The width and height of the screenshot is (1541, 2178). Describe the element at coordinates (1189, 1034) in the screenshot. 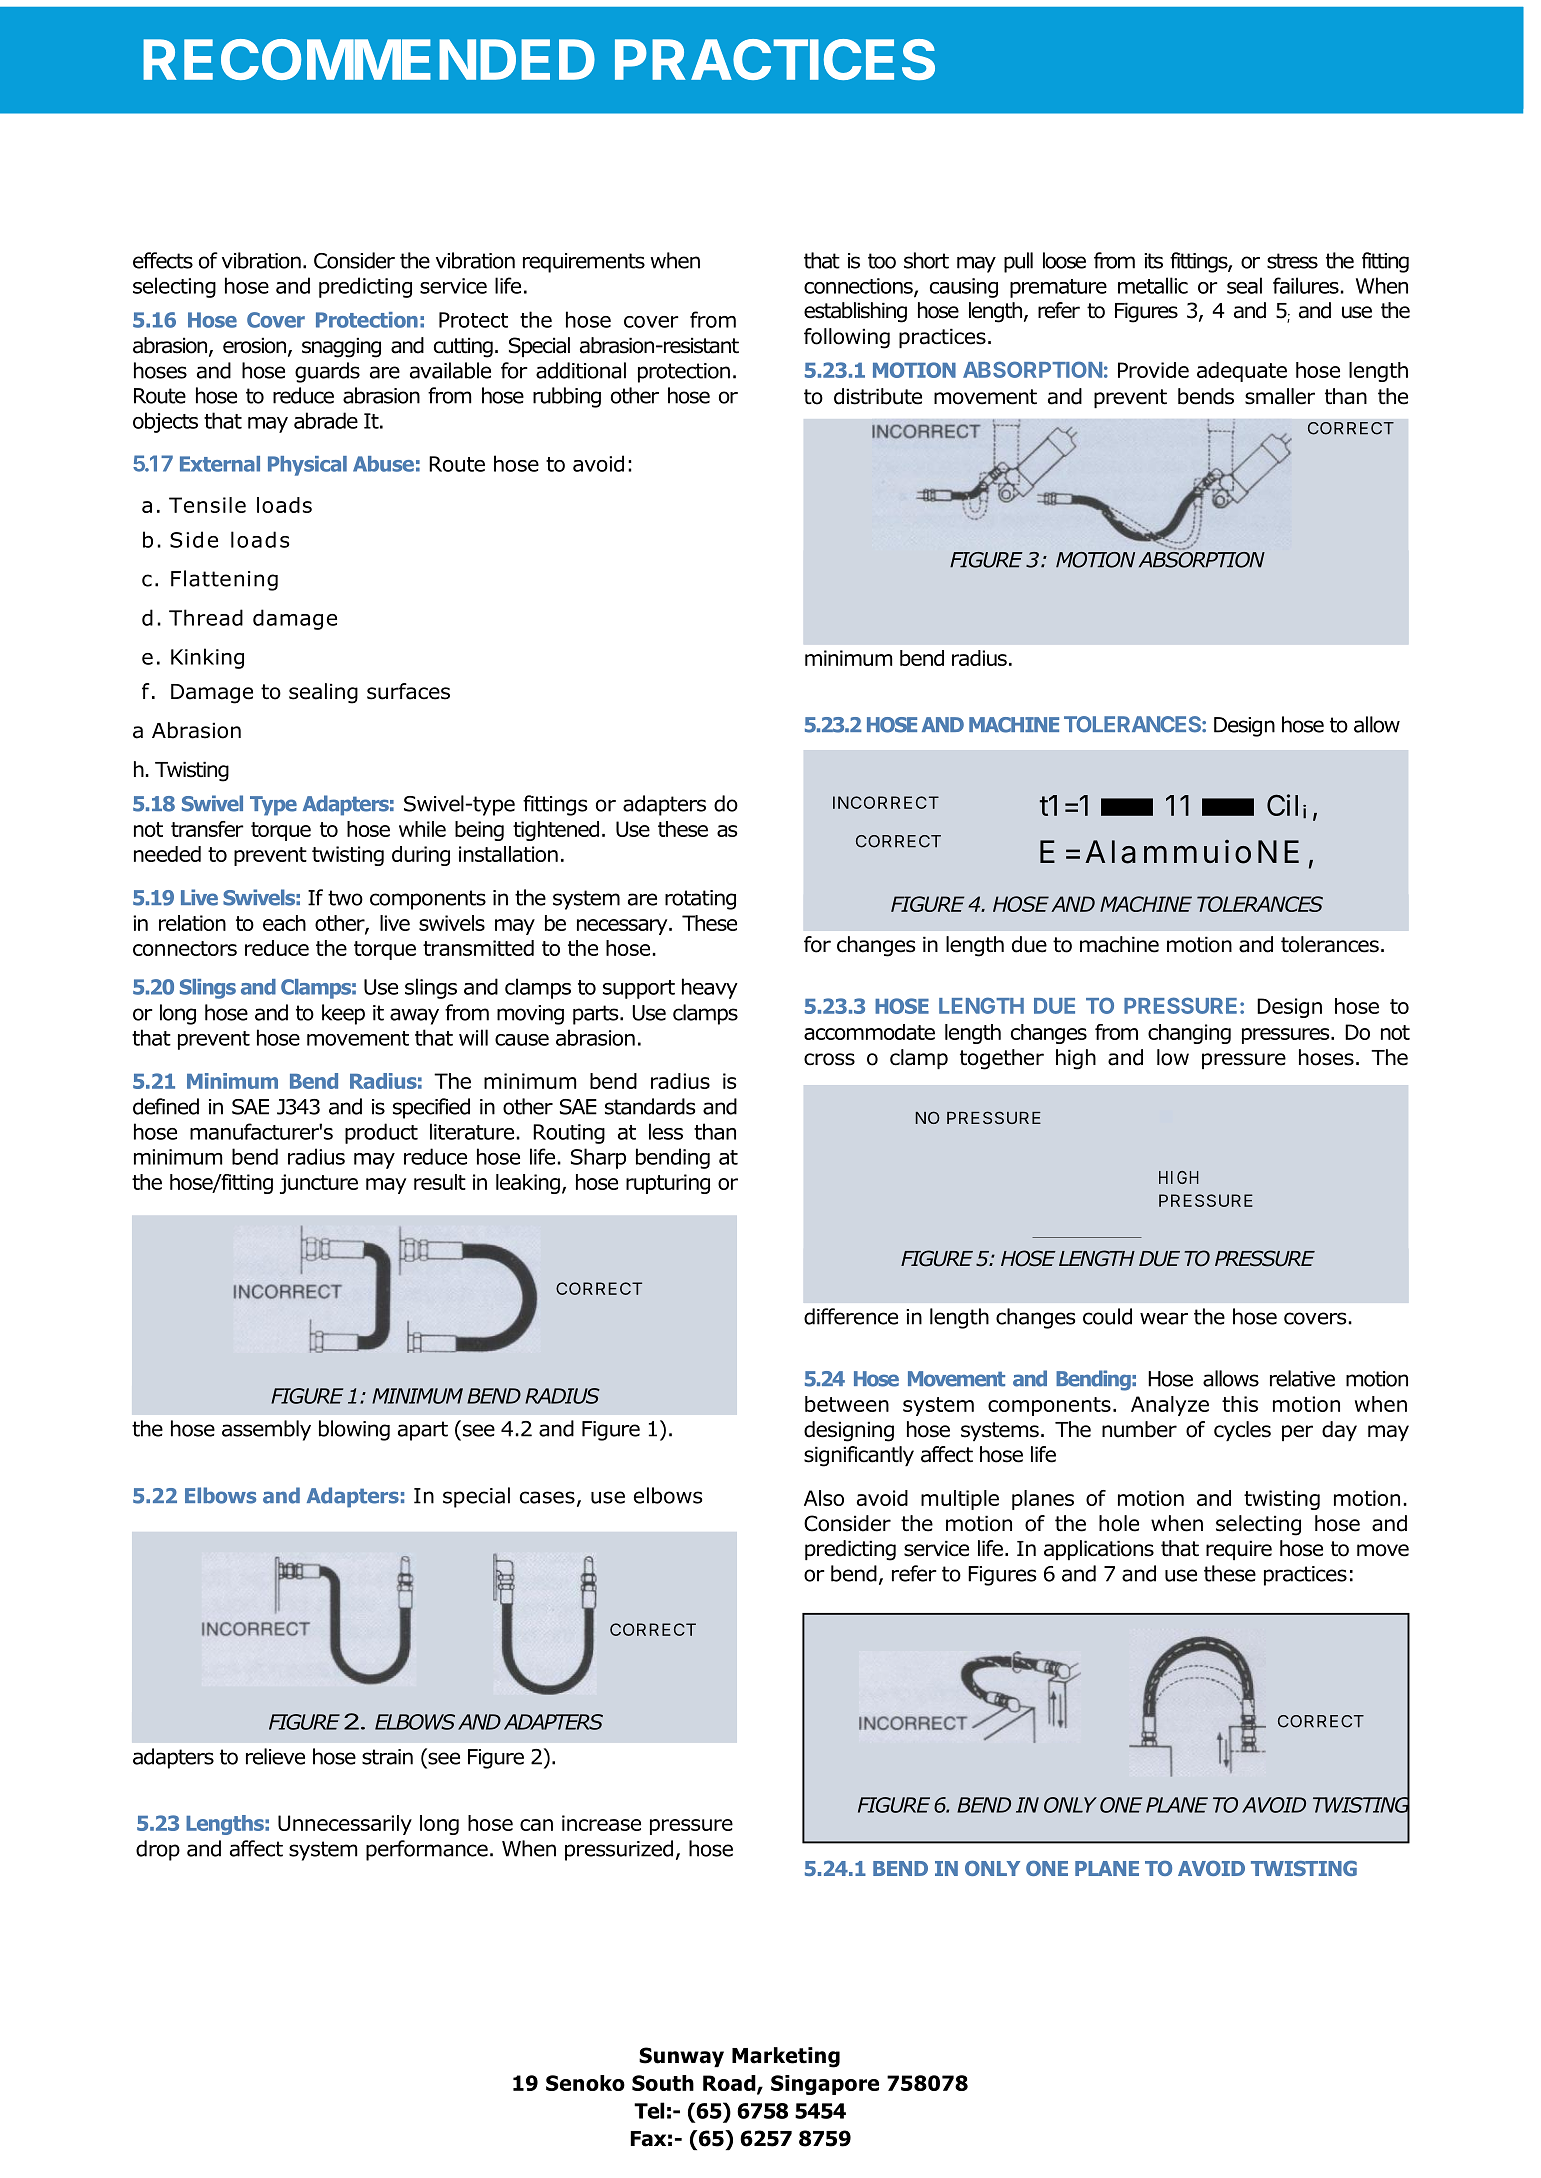

I see `changing` at that location.
